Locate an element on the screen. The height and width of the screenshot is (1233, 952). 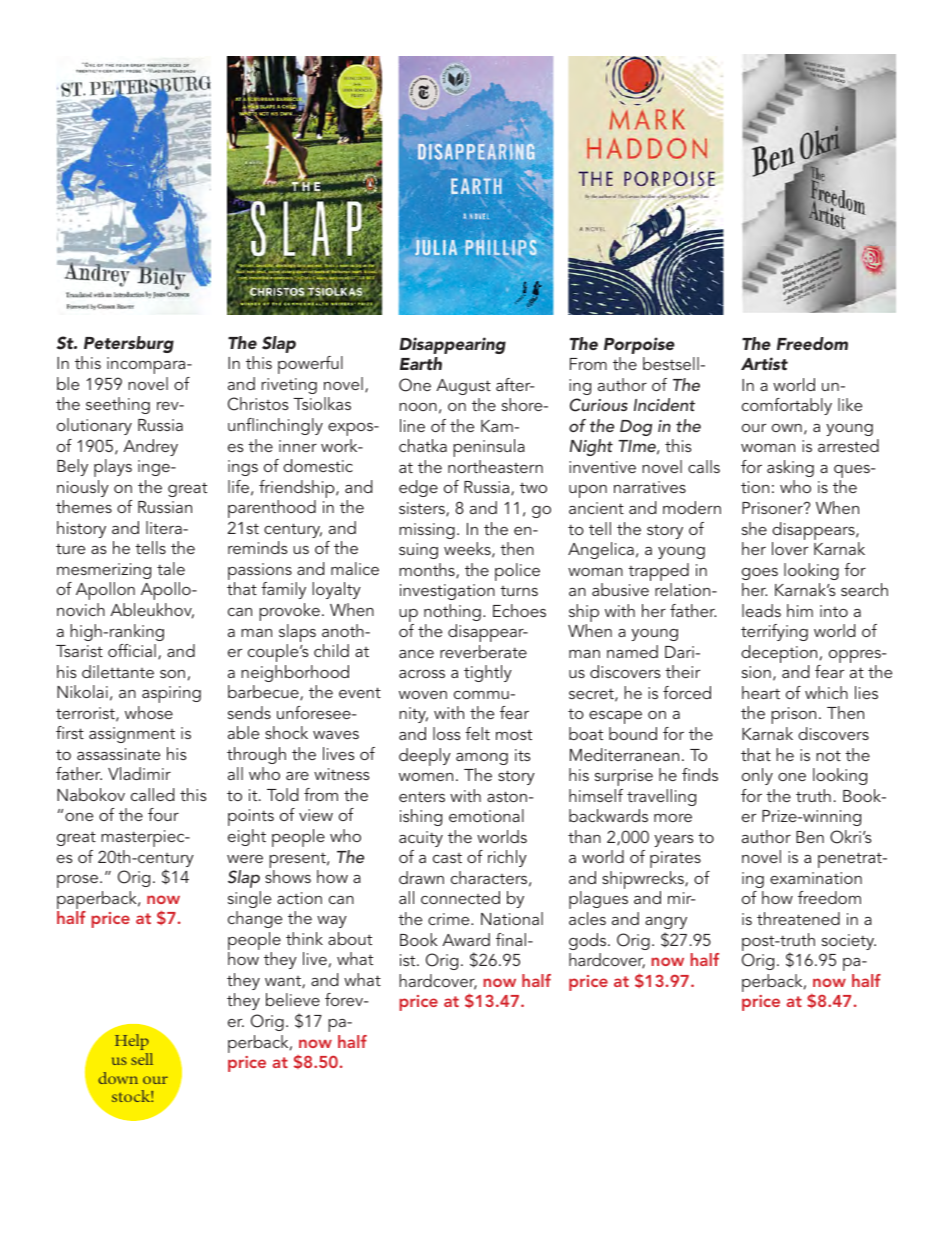
four is located at coordinates (163, 814).
